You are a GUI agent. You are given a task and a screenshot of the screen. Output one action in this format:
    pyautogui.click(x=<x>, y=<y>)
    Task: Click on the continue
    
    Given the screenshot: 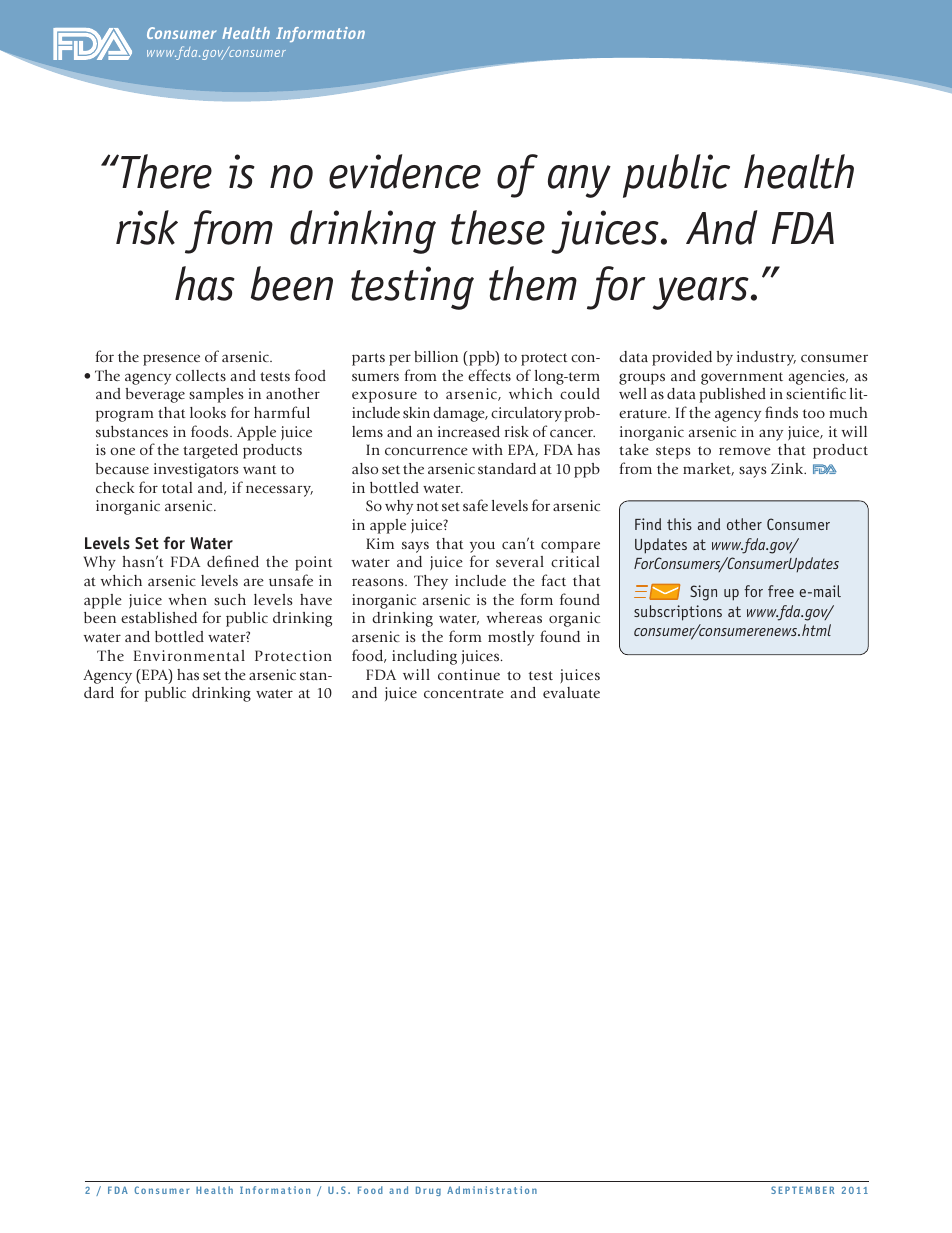 What is the action you would take?
    pyautogui.click(x=469, y=674)
